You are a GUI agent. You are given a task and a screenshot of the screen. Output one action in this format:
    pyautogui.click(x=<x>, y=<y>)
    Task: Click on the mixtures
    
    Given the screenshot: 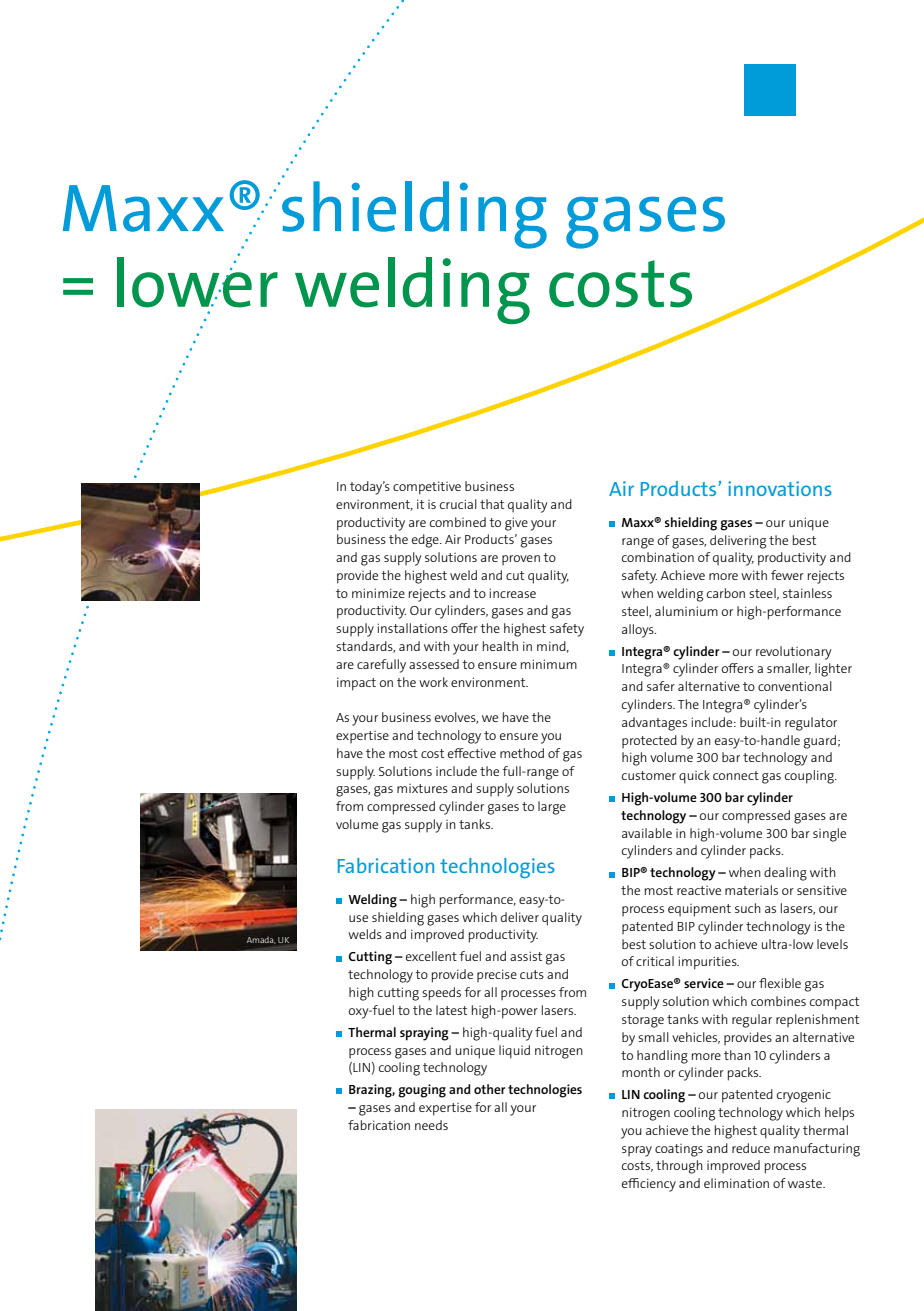 What is the action you would take?
    pyautogui.click(x=422, y=788)
